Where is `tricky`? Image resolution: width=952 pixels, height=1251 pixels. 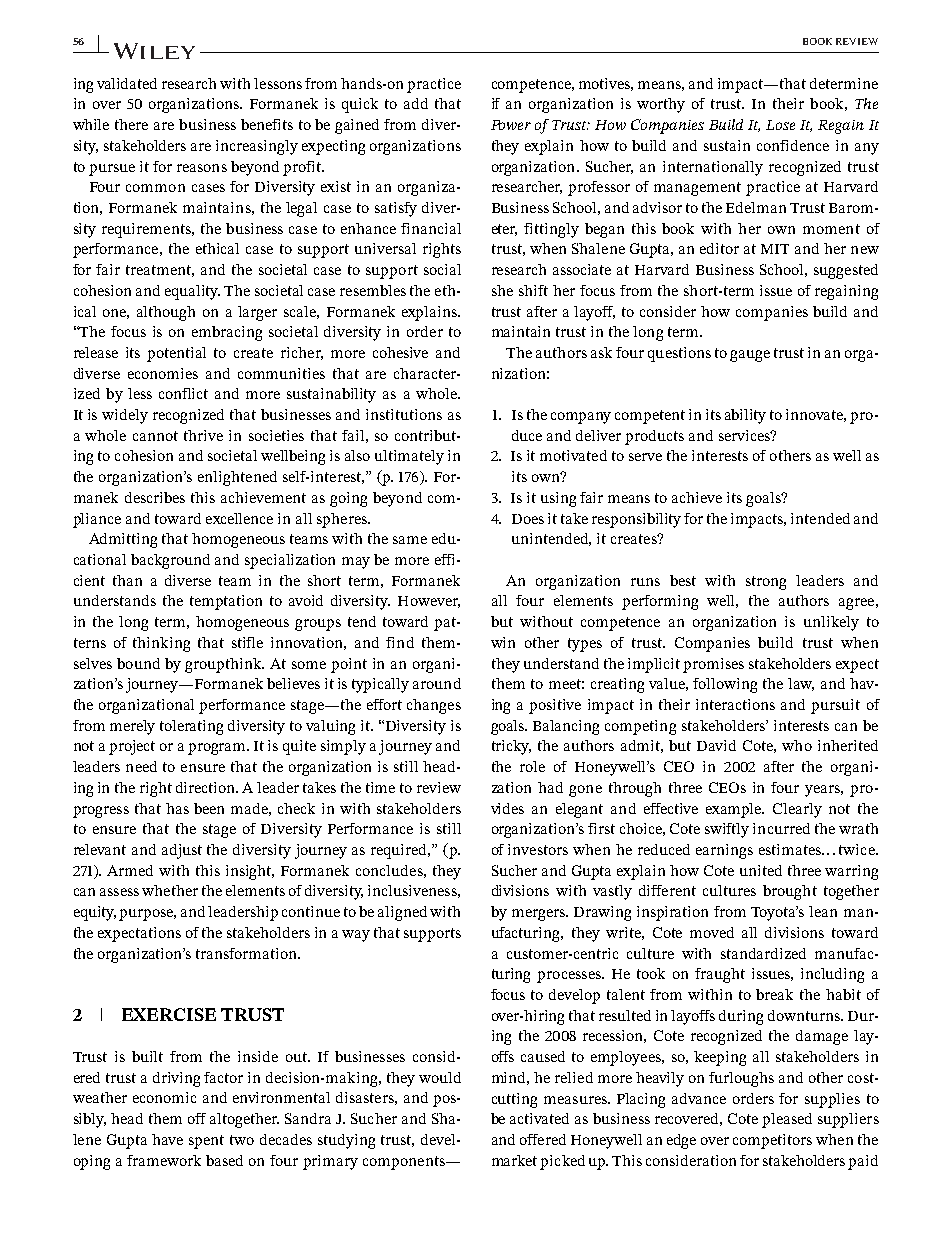
tricky is located at coordinates (511, 747).
